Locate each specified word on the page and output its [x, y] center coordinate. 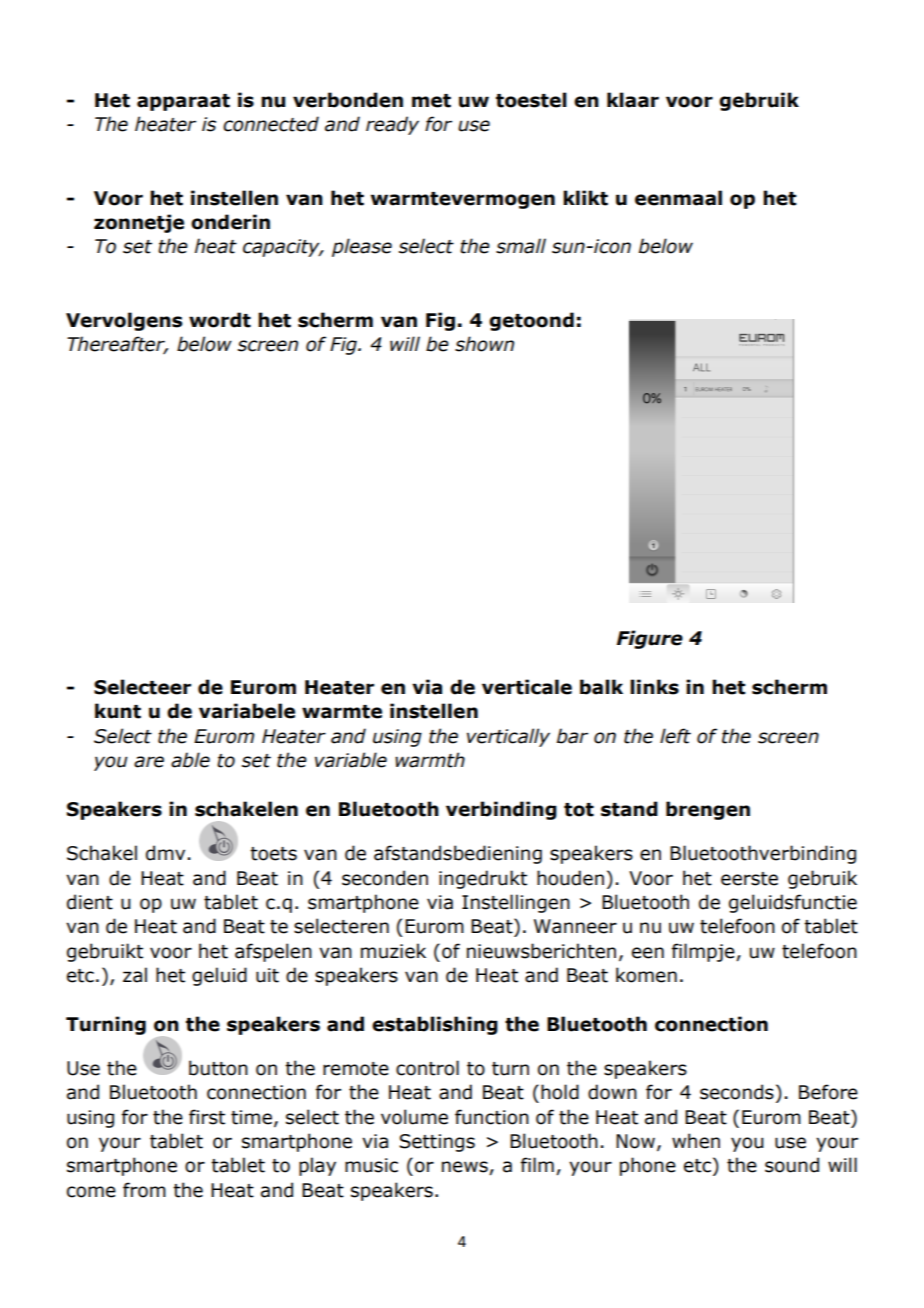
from [144, 1190]
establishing [435, 1025]
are [149, 762]
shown [484, 344]
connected [271, 124]
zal [135, 975]
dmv [165, 853]
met [431, 101]
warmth [430, 760]
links [654, 687]
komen [646, 975]
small [521, 246]
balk [601, 687]
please [362, 247]
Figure [650, 639]
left [675, 736]
